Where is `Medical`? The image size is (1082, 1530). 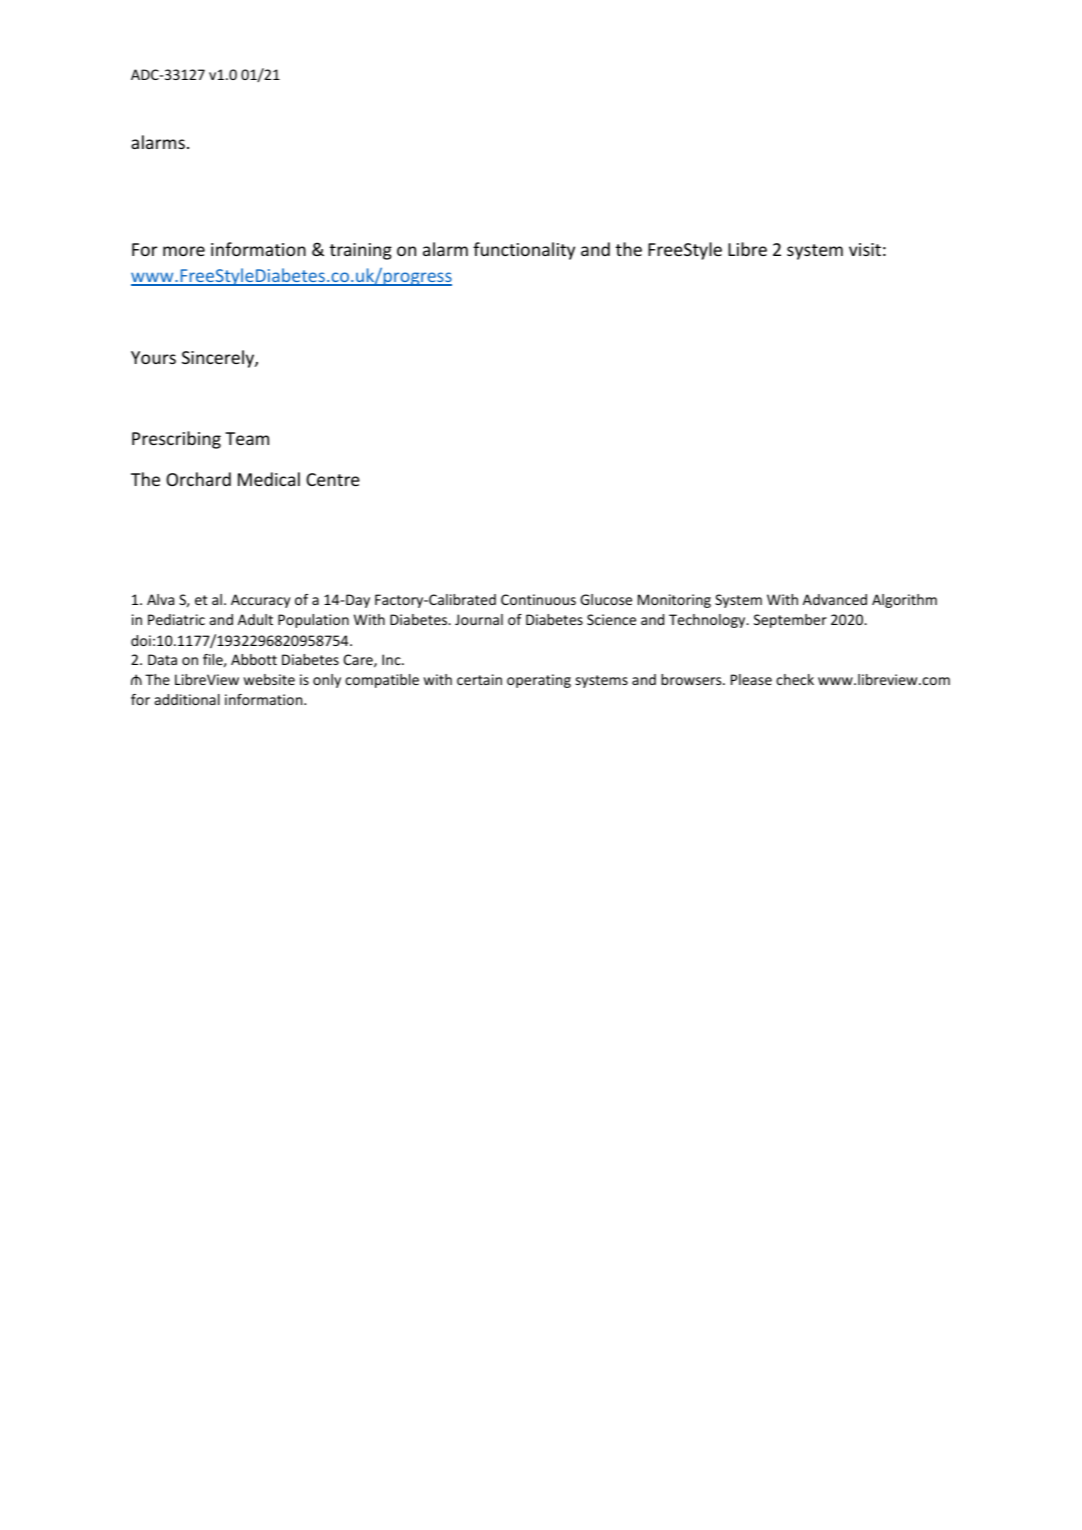 Medical is located at coordinates (269, 479).
